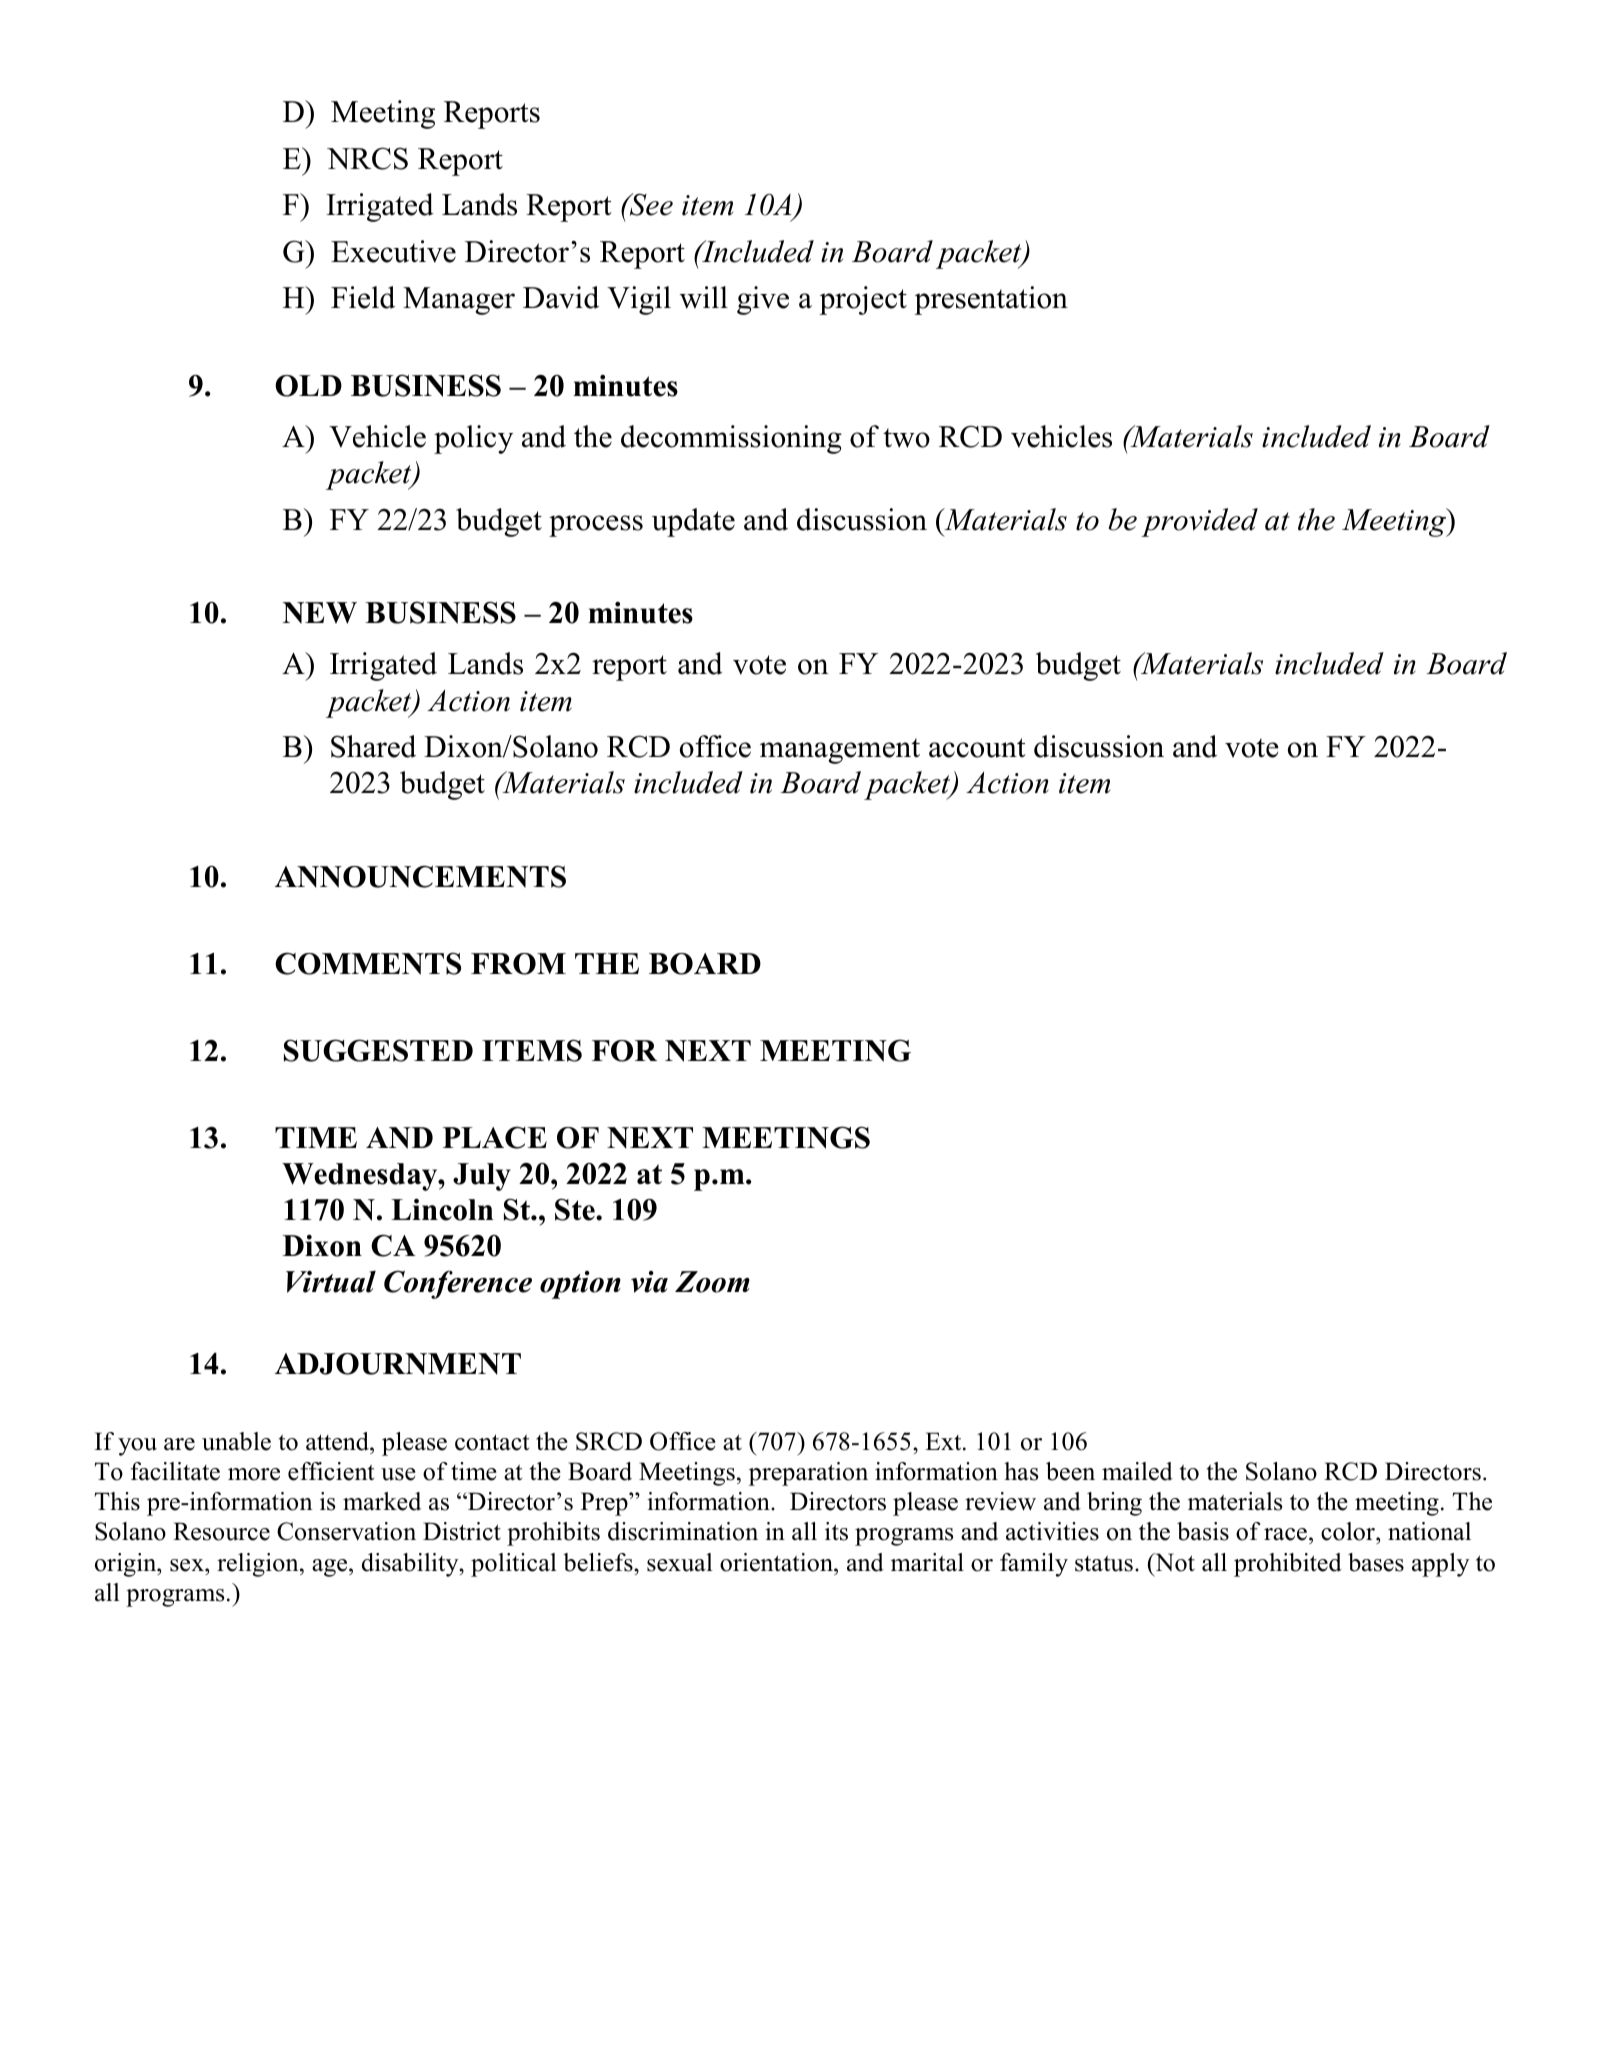 This document has height=2070, width=1600. I want to click on NRCS, so click(367, 158).
